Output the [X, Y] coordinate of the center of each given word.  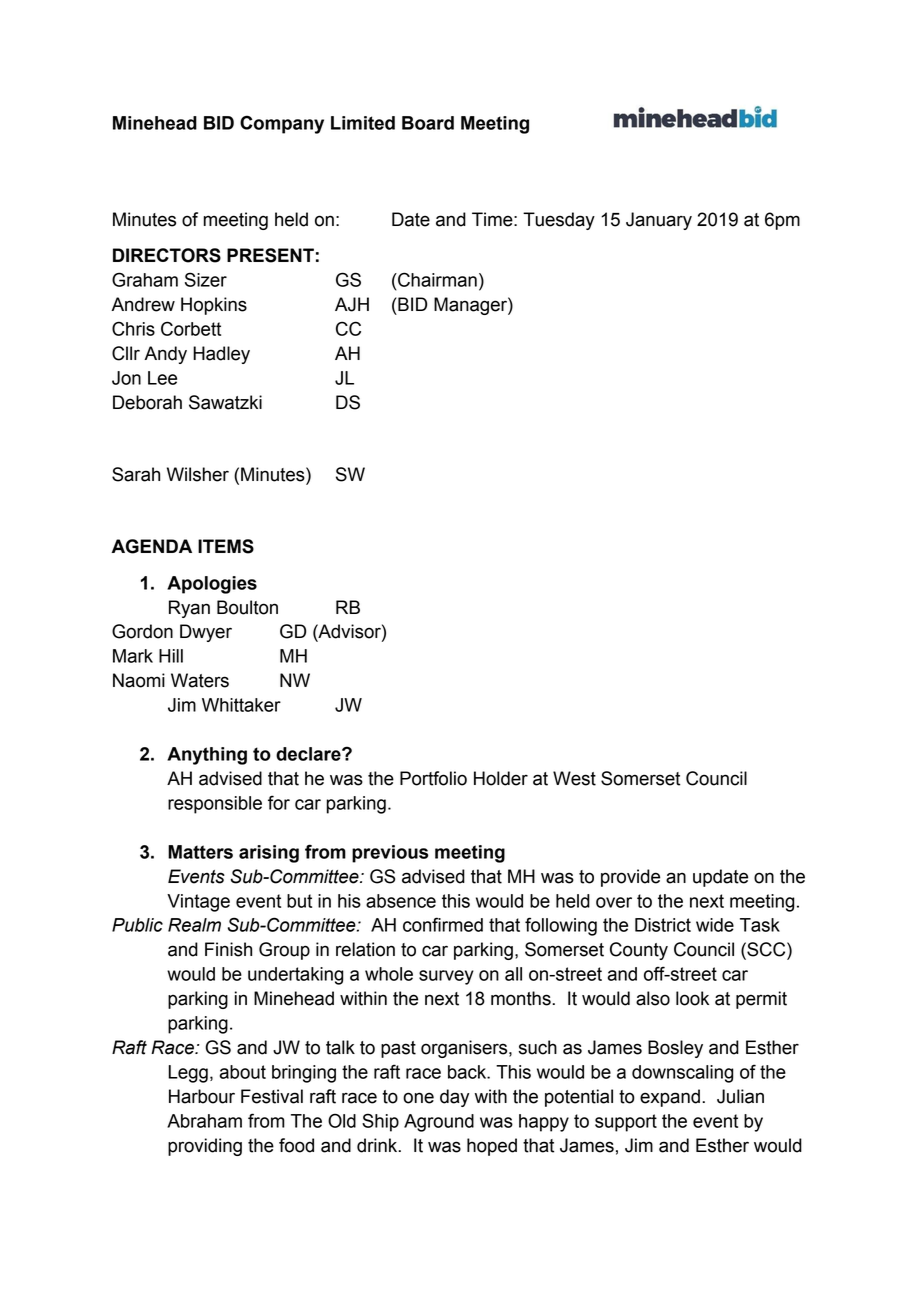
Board [428, 123]
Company [282, 124]
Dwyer [206, 633]
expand [670, 1098]
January [659, 221]
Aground [439, 1123]
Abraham [204, 1121]
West [574, 778]
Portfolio [433, 778]
